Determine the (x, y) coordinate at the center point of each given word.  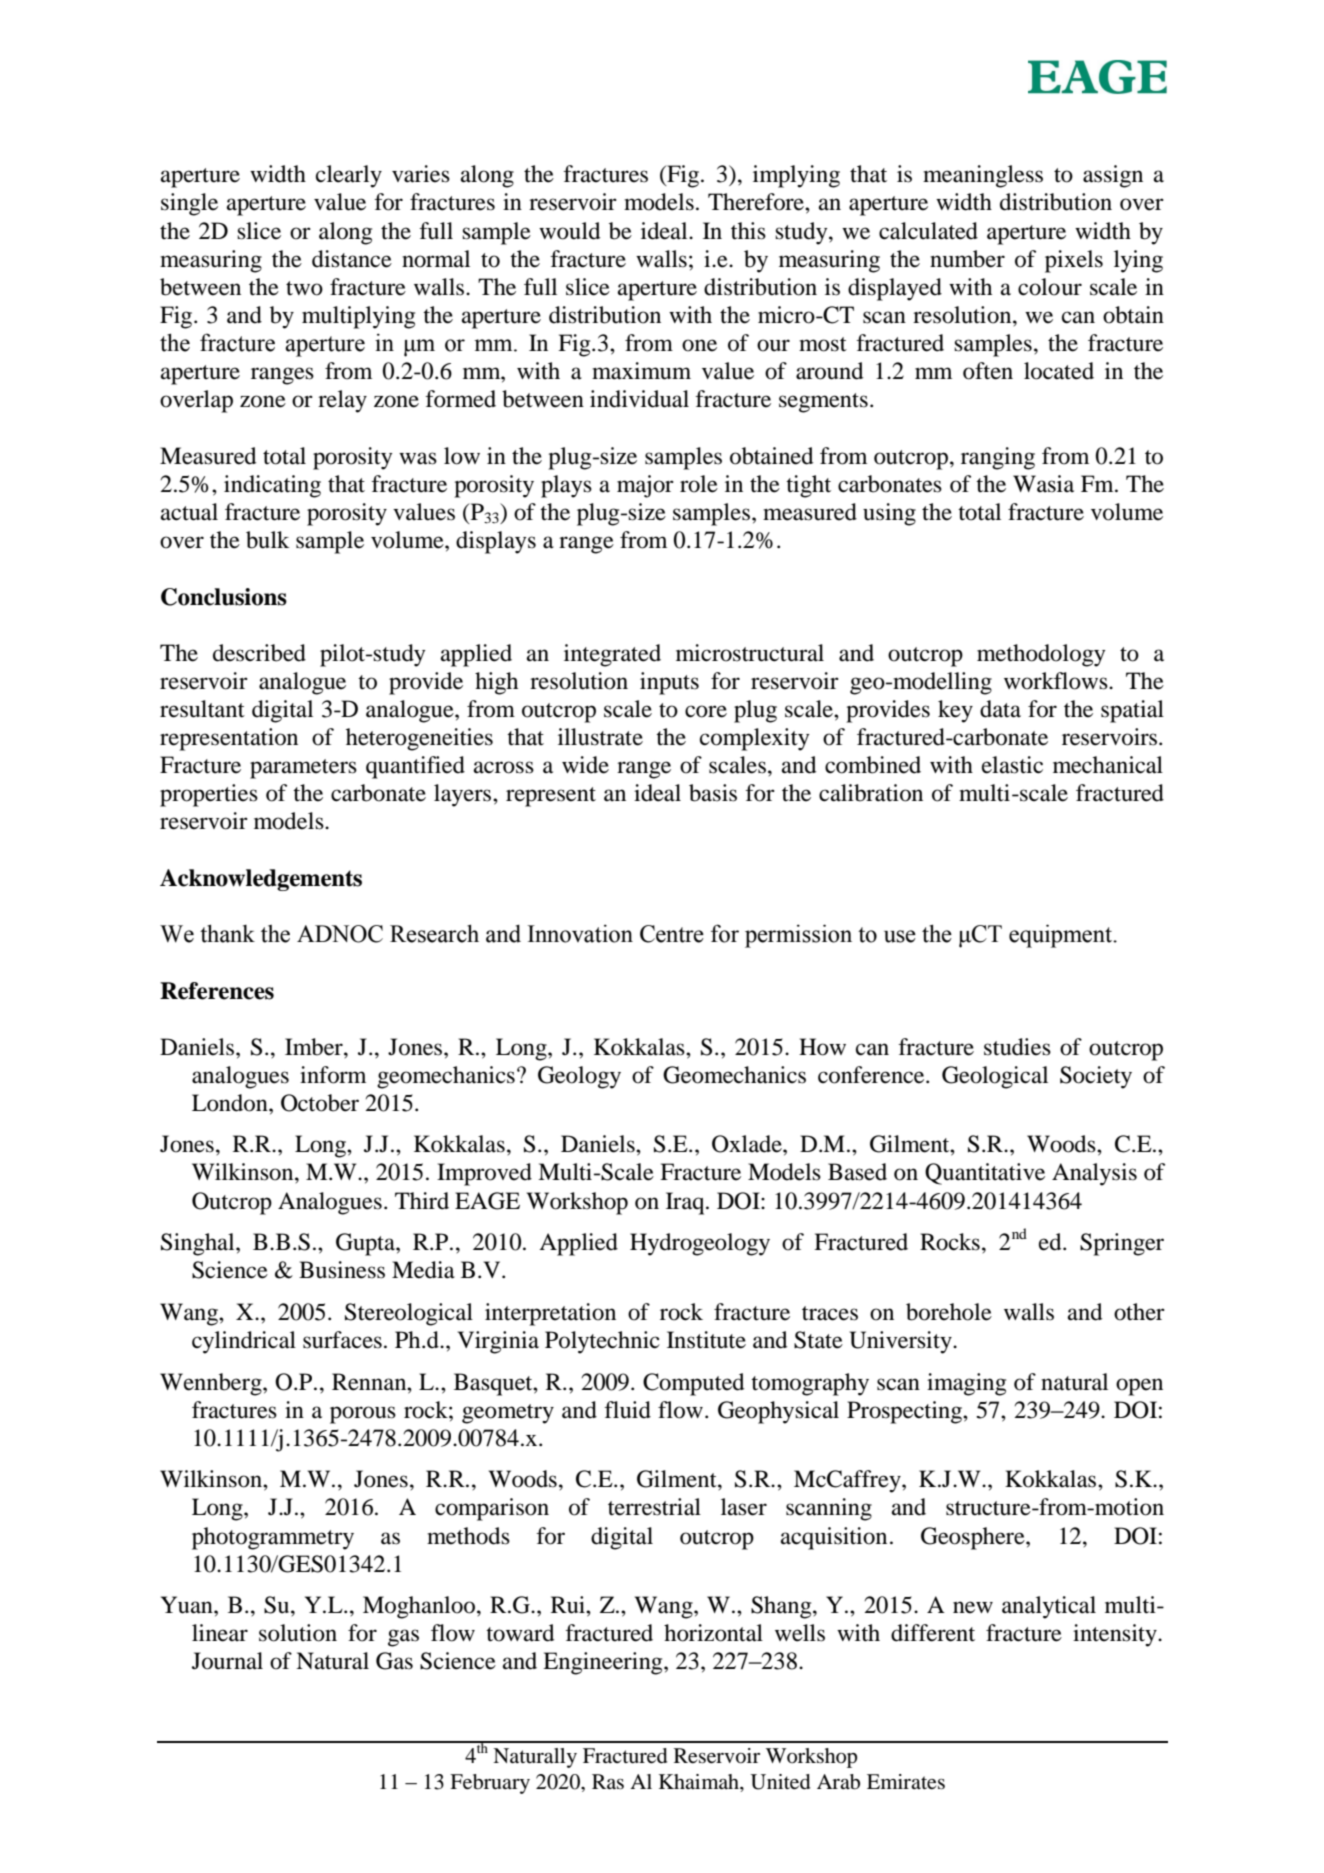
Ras (608, 1782)
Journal (227, 1661)
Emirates (906, 1782)
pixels (1074, 261)
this (748, 231)
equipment (1061, 936)
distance (352, 259)
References (217, 991)
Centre (672, 934)
